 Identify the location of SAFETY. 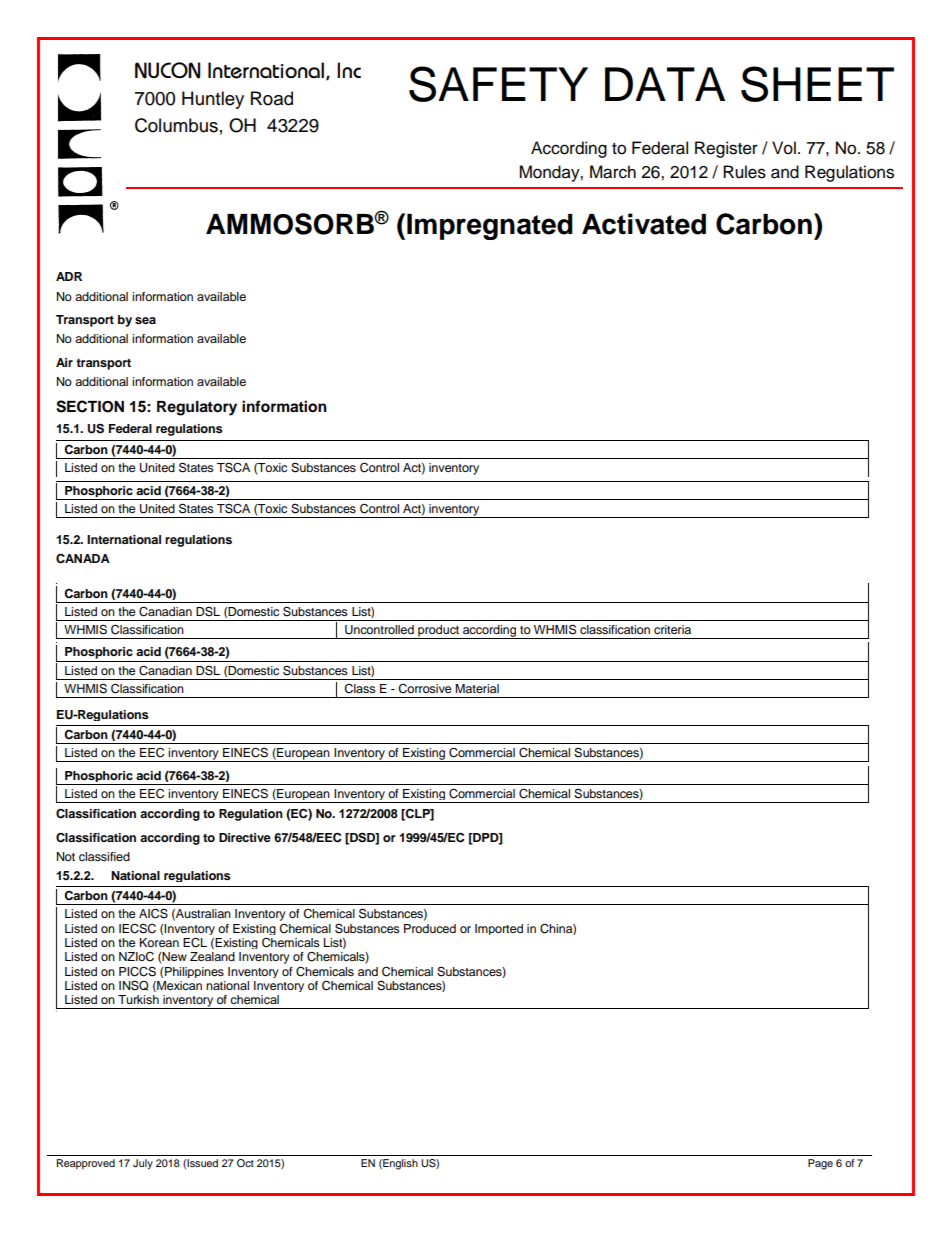
(498, 84).
